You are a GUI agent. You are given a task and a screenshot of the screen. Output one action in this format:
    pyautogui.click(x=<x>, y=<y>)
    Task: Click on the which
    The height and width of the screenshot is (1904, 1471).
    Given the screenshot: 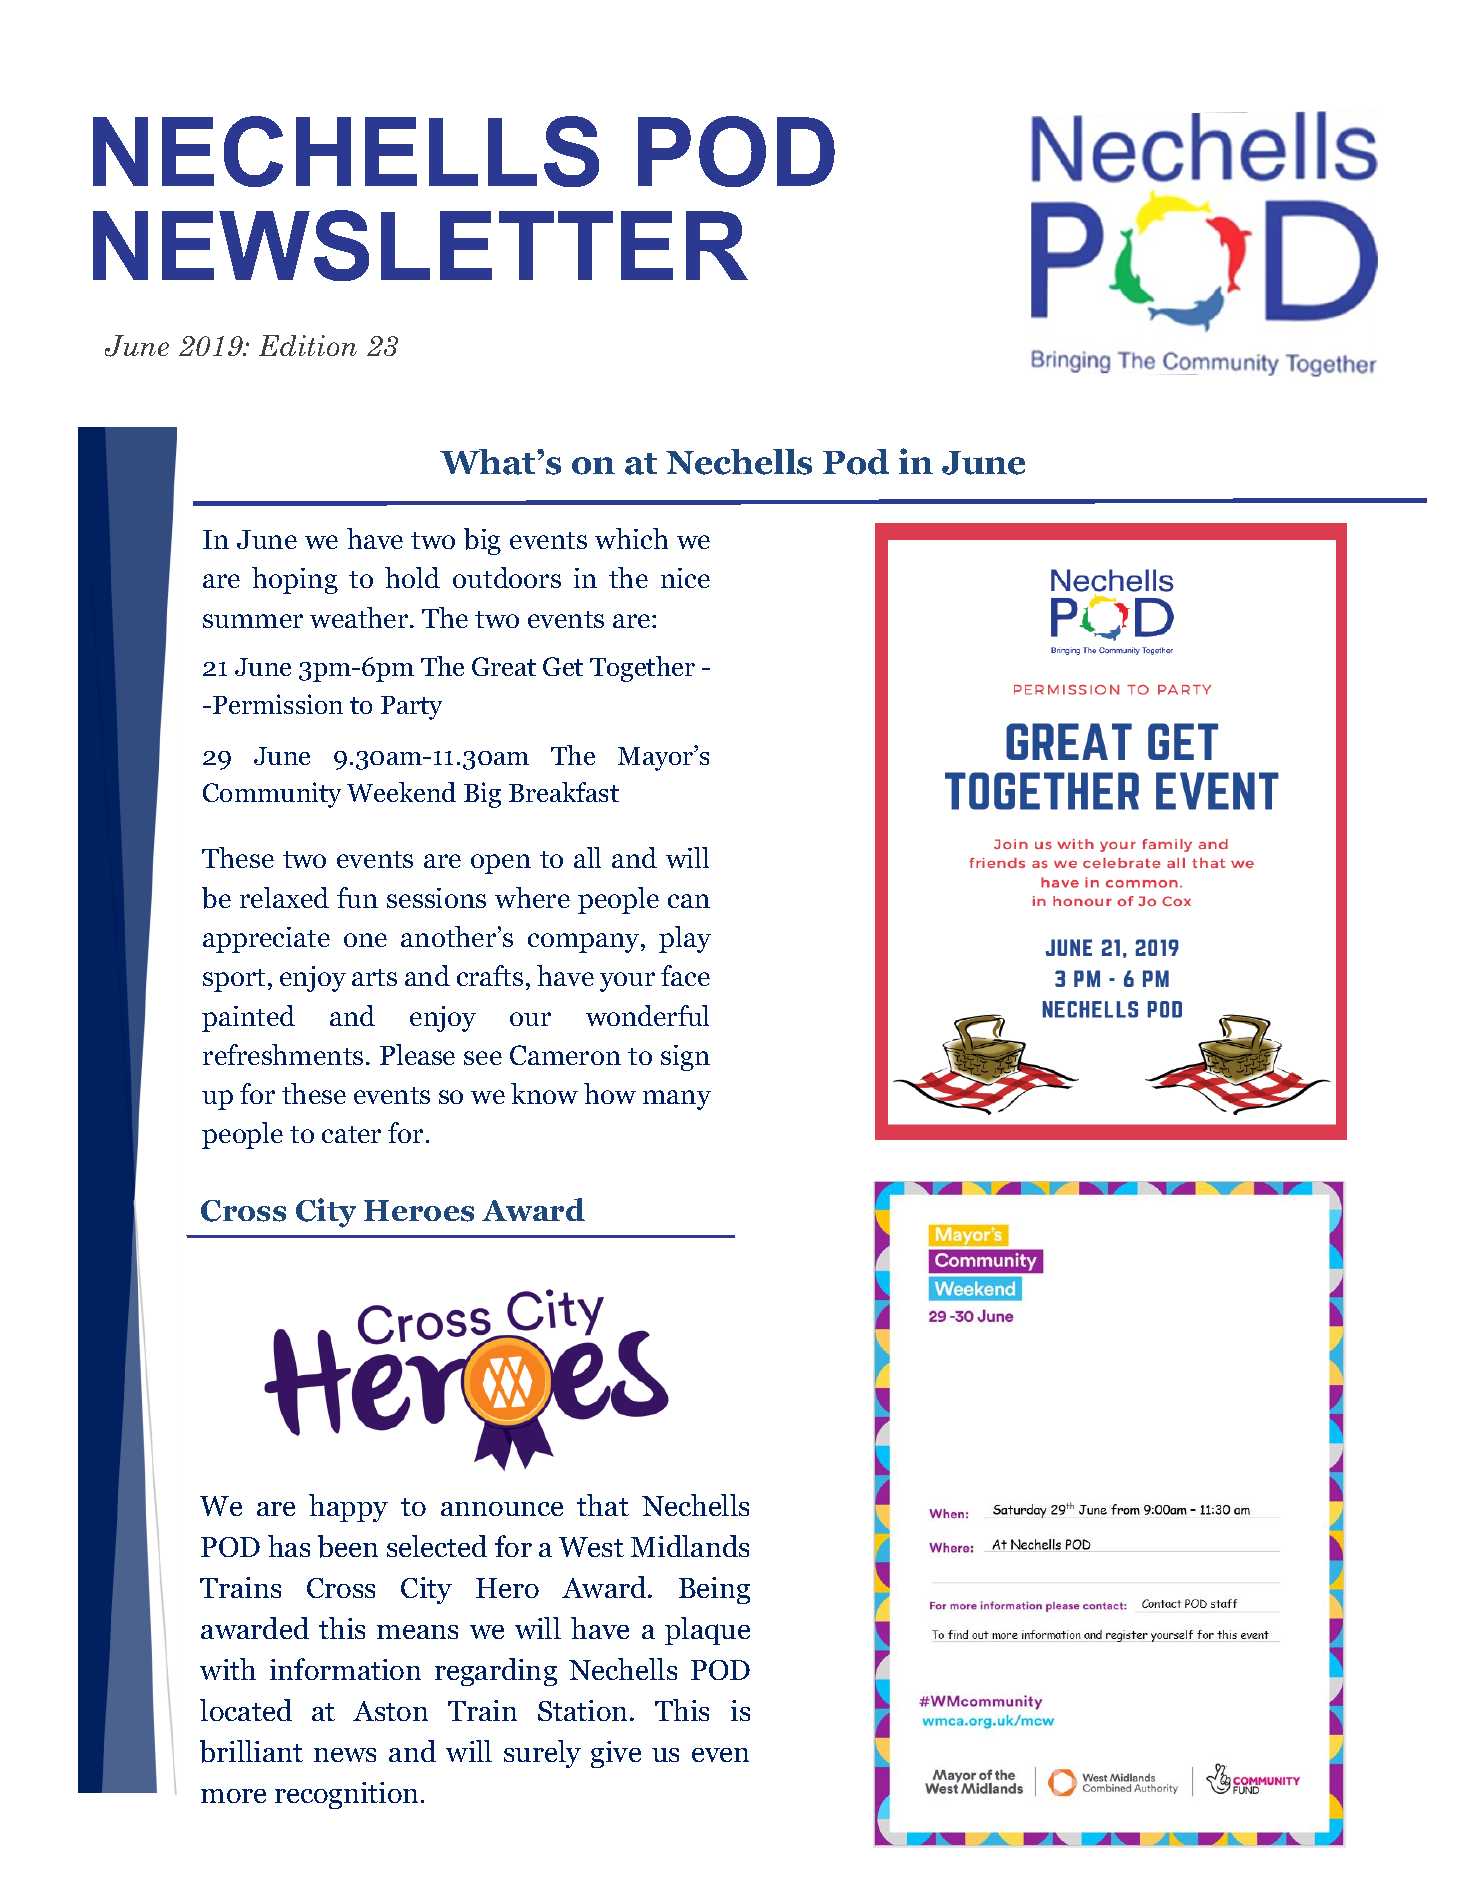 What is the action you would take?
    pyautogui.click(x=631, y=538)
